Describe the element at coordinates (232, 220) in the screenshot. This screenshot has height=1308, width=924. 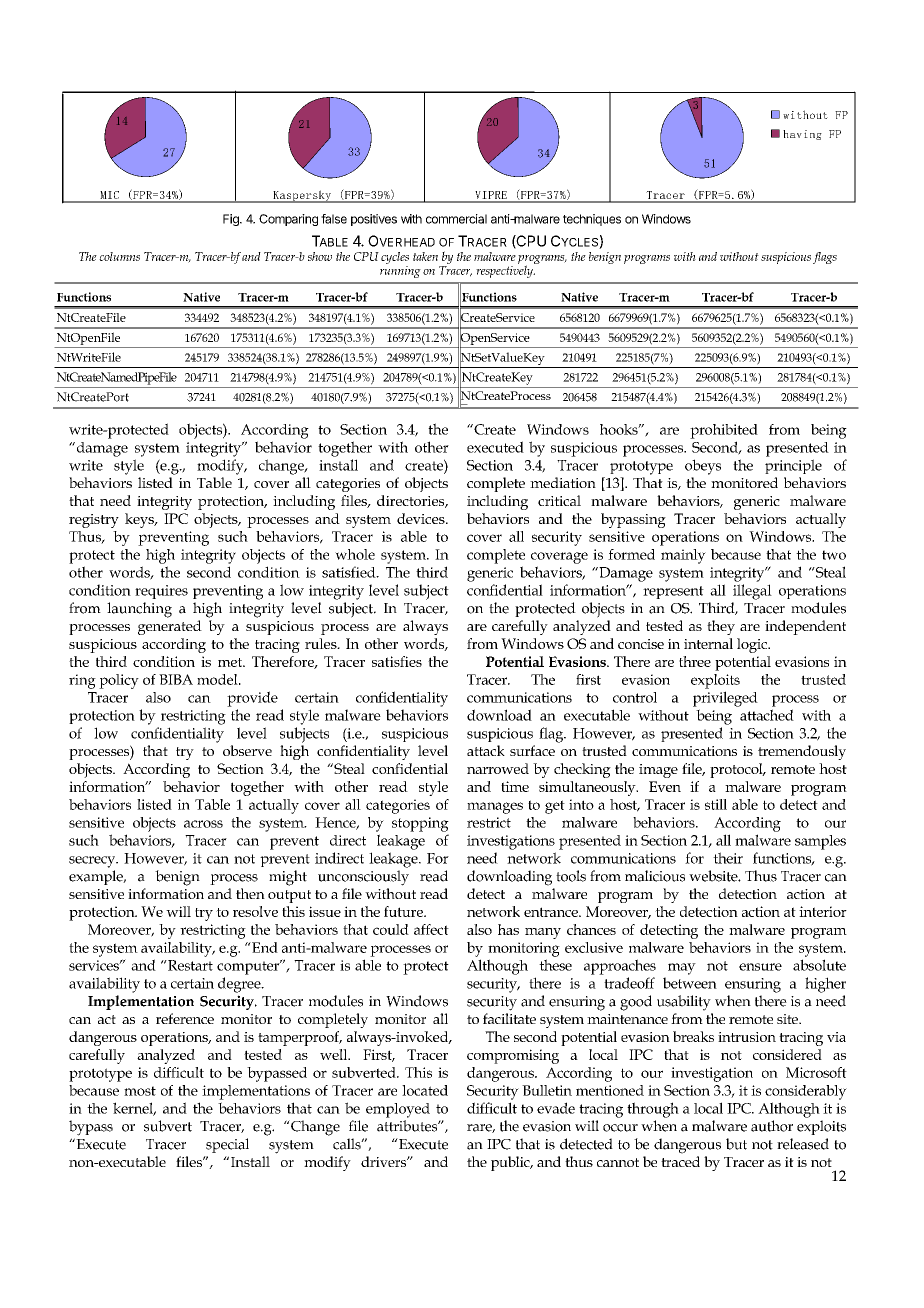
I see `Fig` at that location.
